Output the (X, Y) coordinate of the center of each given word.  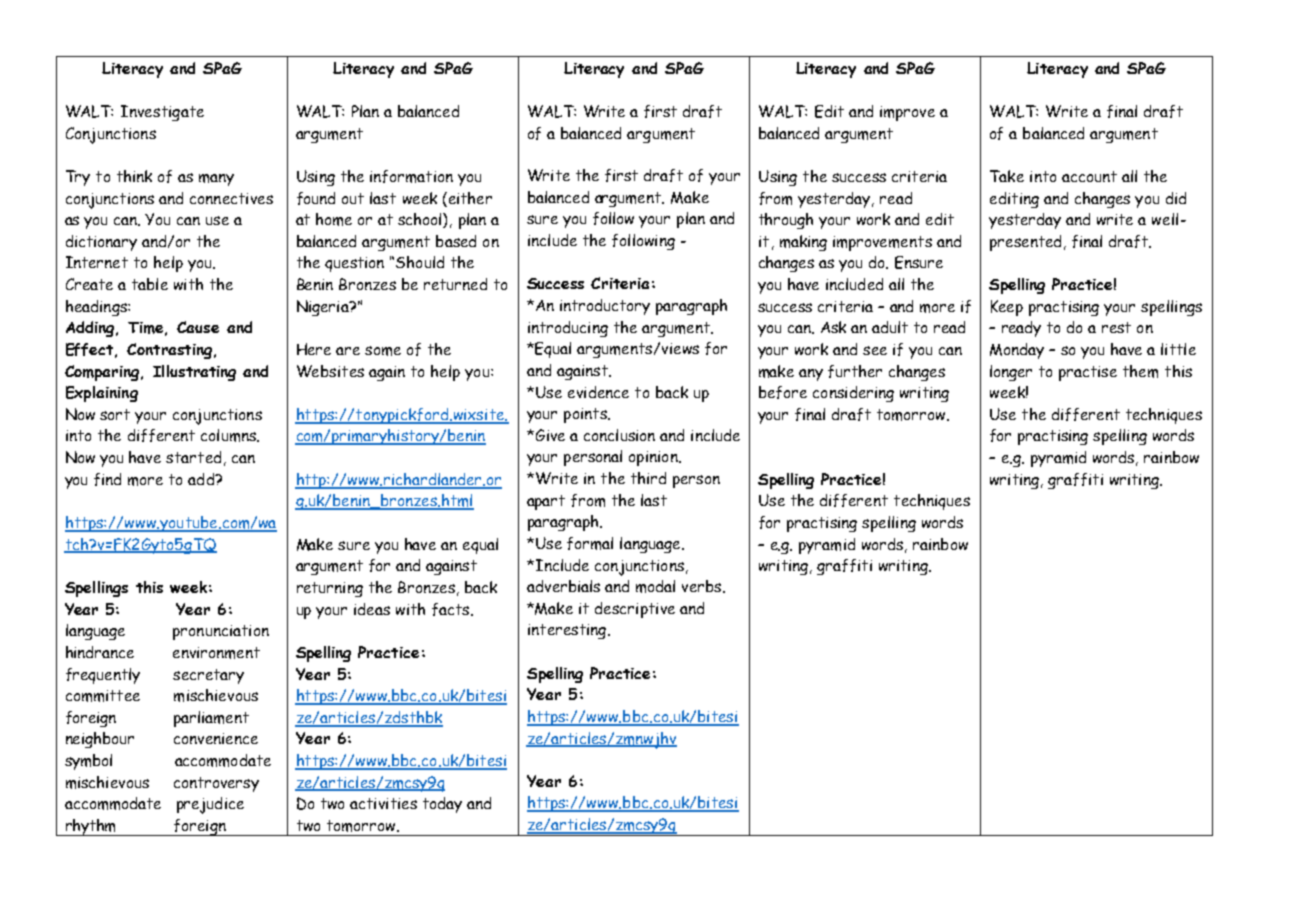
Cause (198, 327)
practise (1088, 373)
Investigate (162, 113)
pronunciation (221, 632)
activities (383, 803)
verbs (701, 586)
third (648, 478)
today (442, 805)
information (411, 176)
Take (1007, 176)
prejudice (210, 805)
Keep (1007, 308)
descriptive (635, 610)
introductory (605, 307)
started (193, 457)
